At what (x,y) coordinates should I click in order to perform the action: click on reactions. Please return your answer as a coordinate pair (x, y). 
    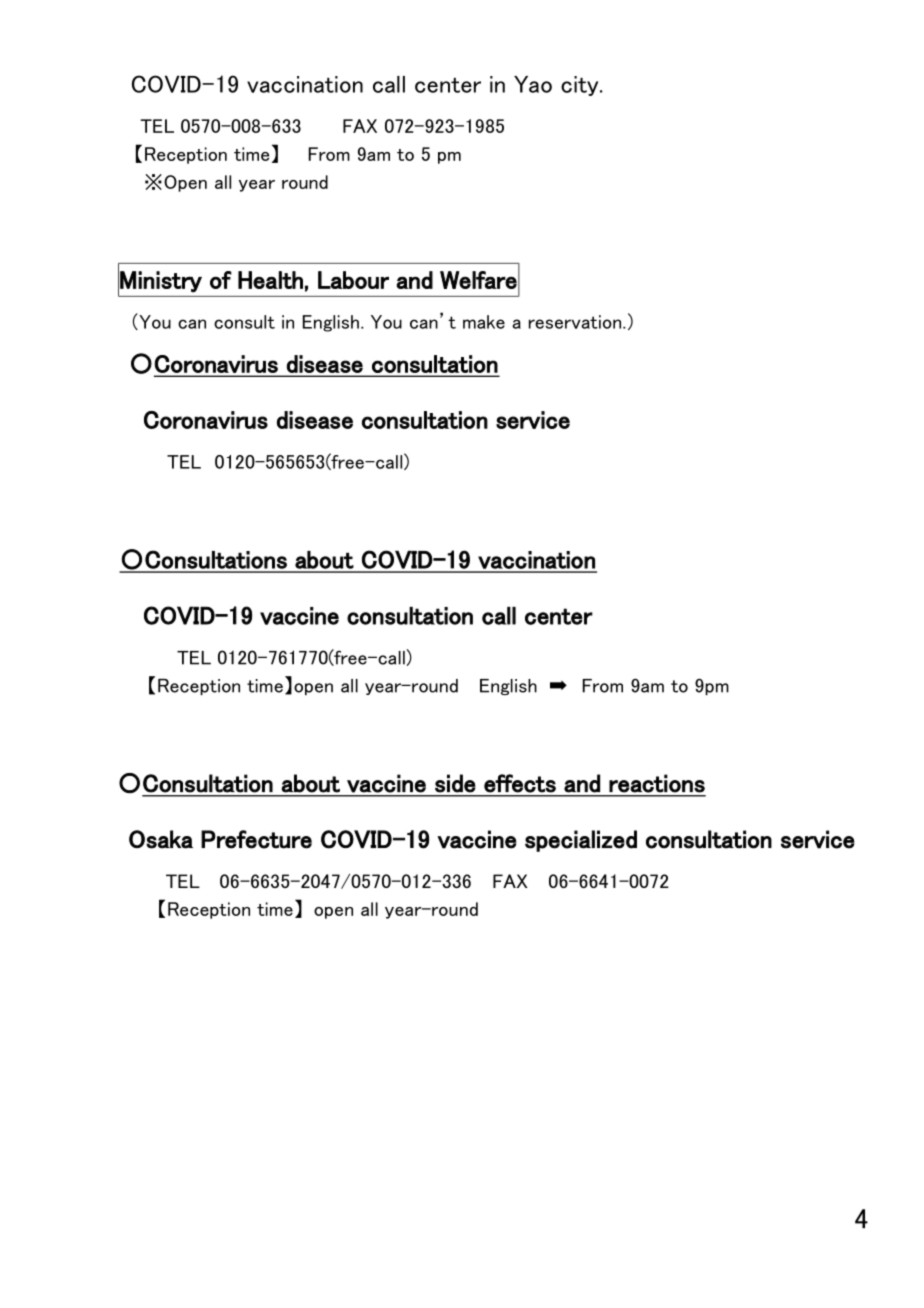
    Looking at the image, I should click on (657, 783).
